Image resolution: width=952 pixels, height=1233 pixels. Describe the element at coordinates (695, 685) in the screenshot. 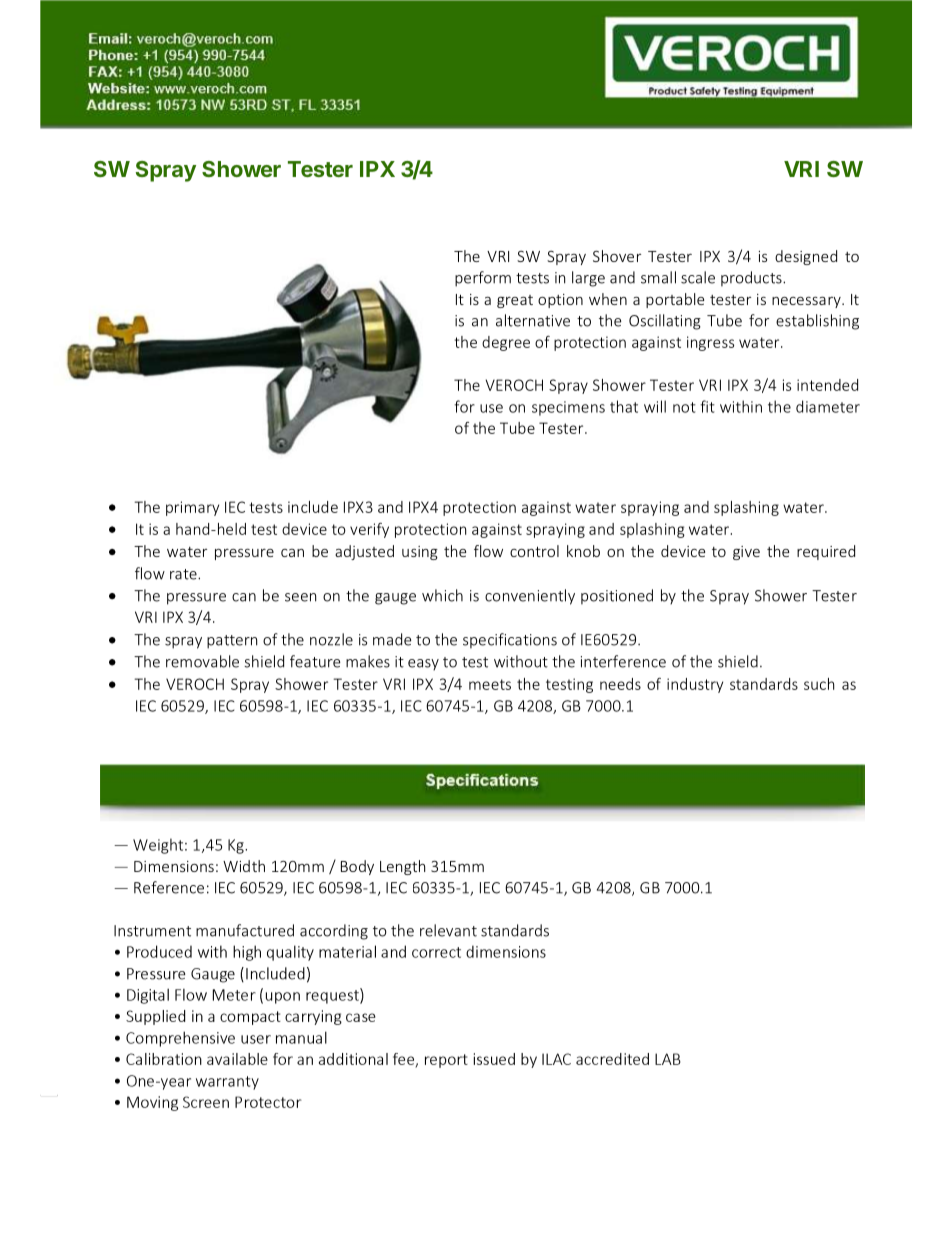

I see `industry` at that location.
